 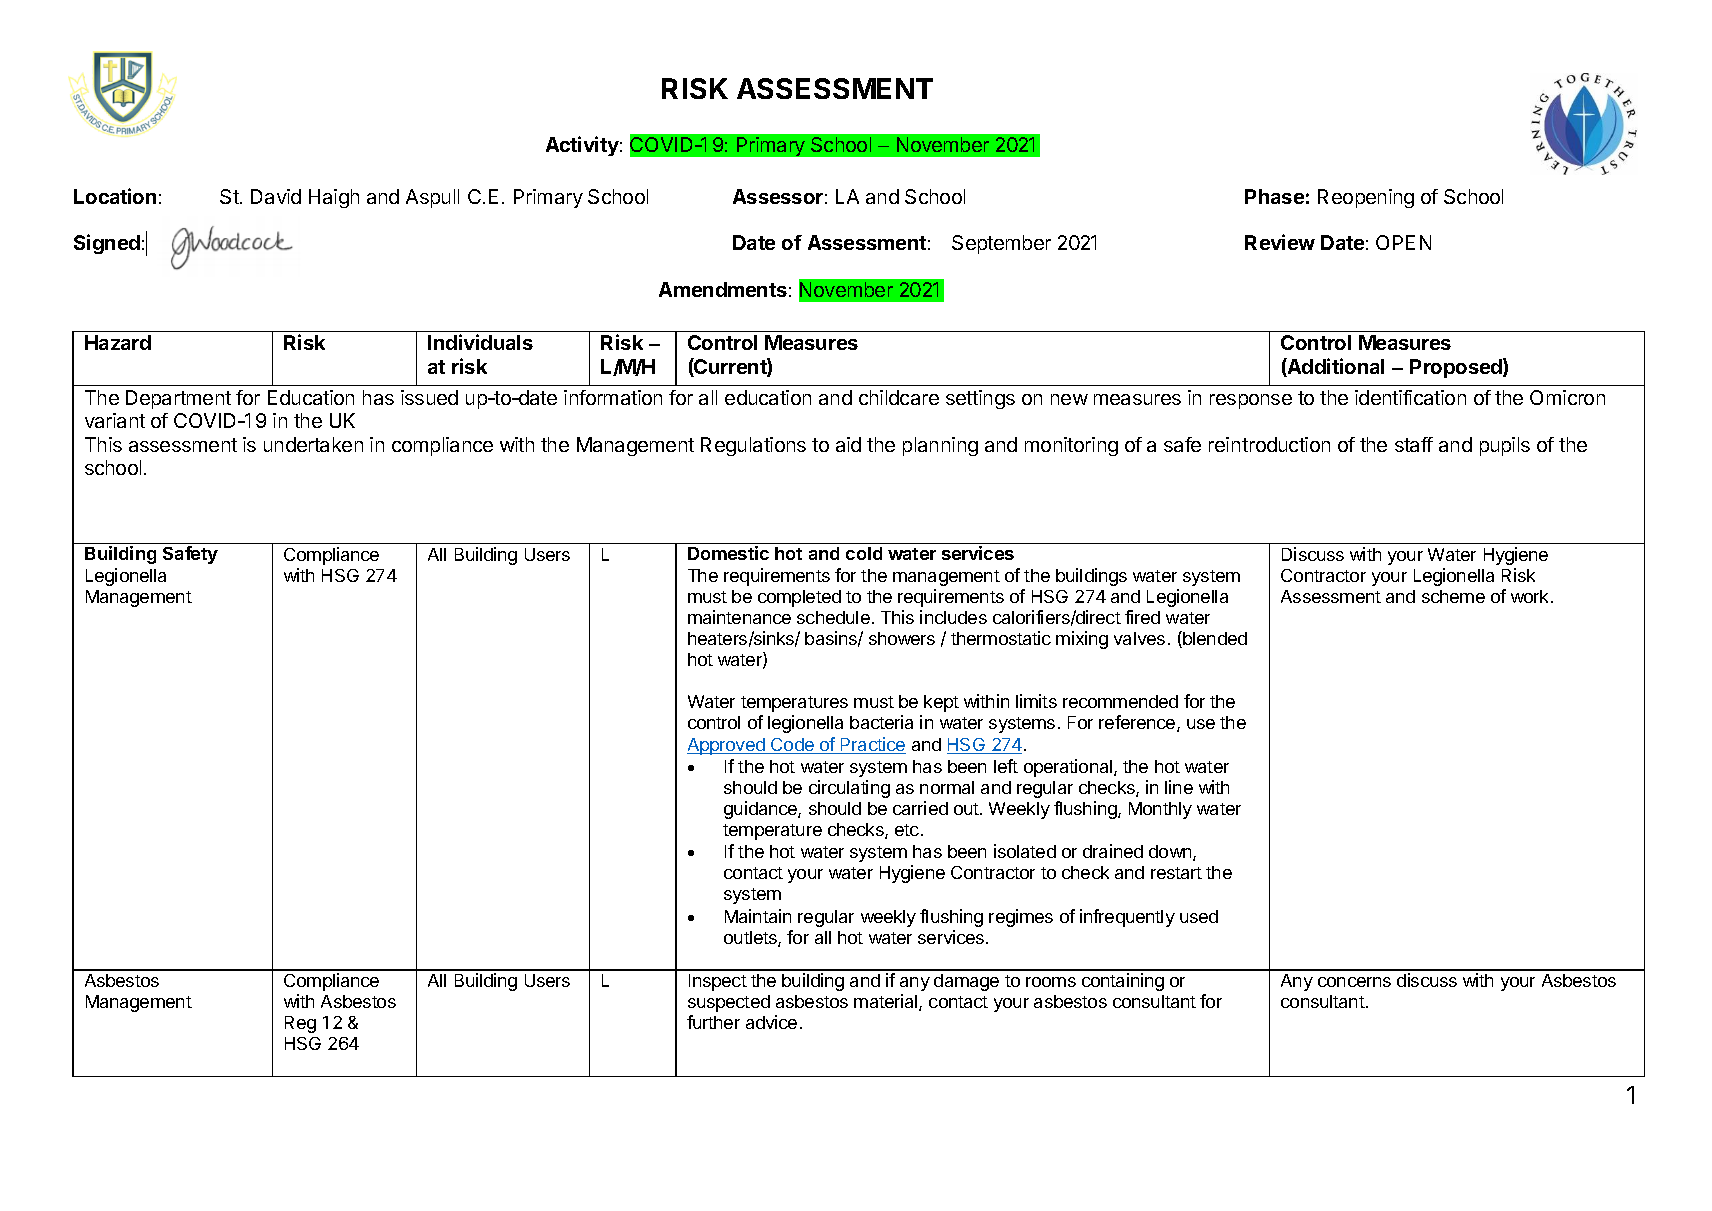 I want to click on September, so click(x=1001, y=244).
